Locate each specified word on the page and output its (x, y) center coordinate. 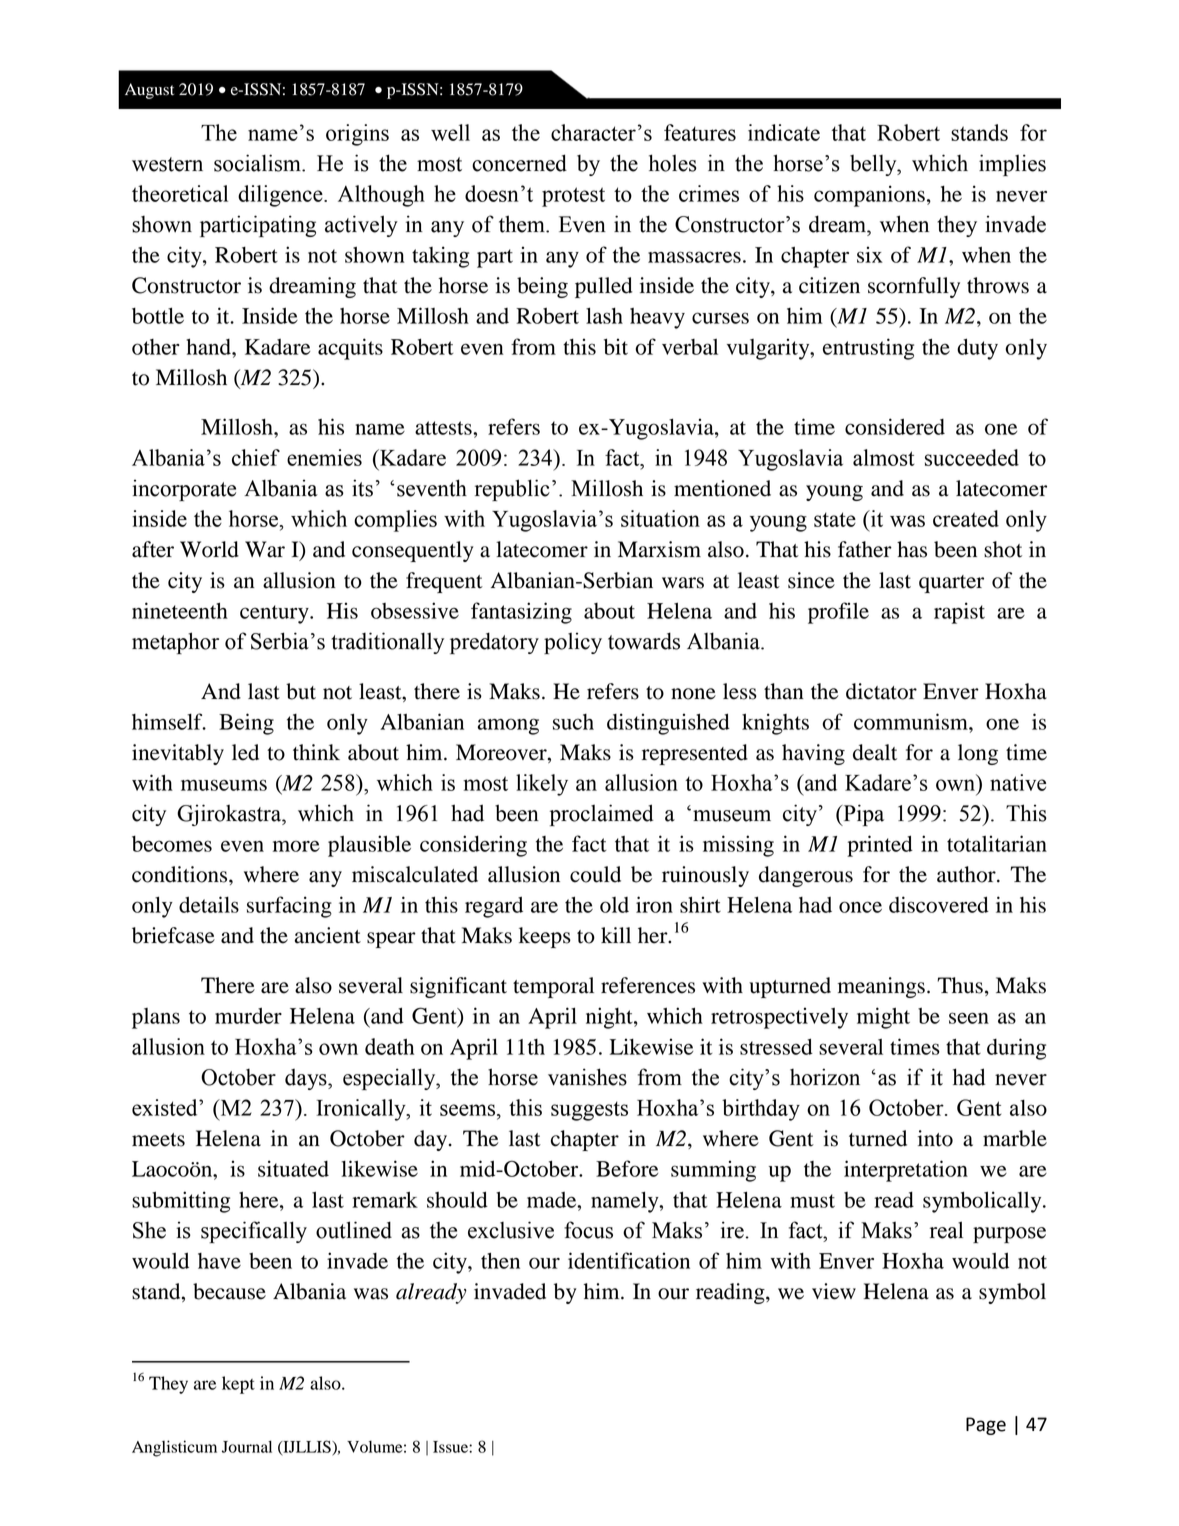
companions (869, 196)
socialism (258, 163)
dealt (875, 752)
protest (573, 197)
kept (238, 1385)
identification (629, 1260)
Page (986, 1426)
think (316, 752)
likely (542, 785)
